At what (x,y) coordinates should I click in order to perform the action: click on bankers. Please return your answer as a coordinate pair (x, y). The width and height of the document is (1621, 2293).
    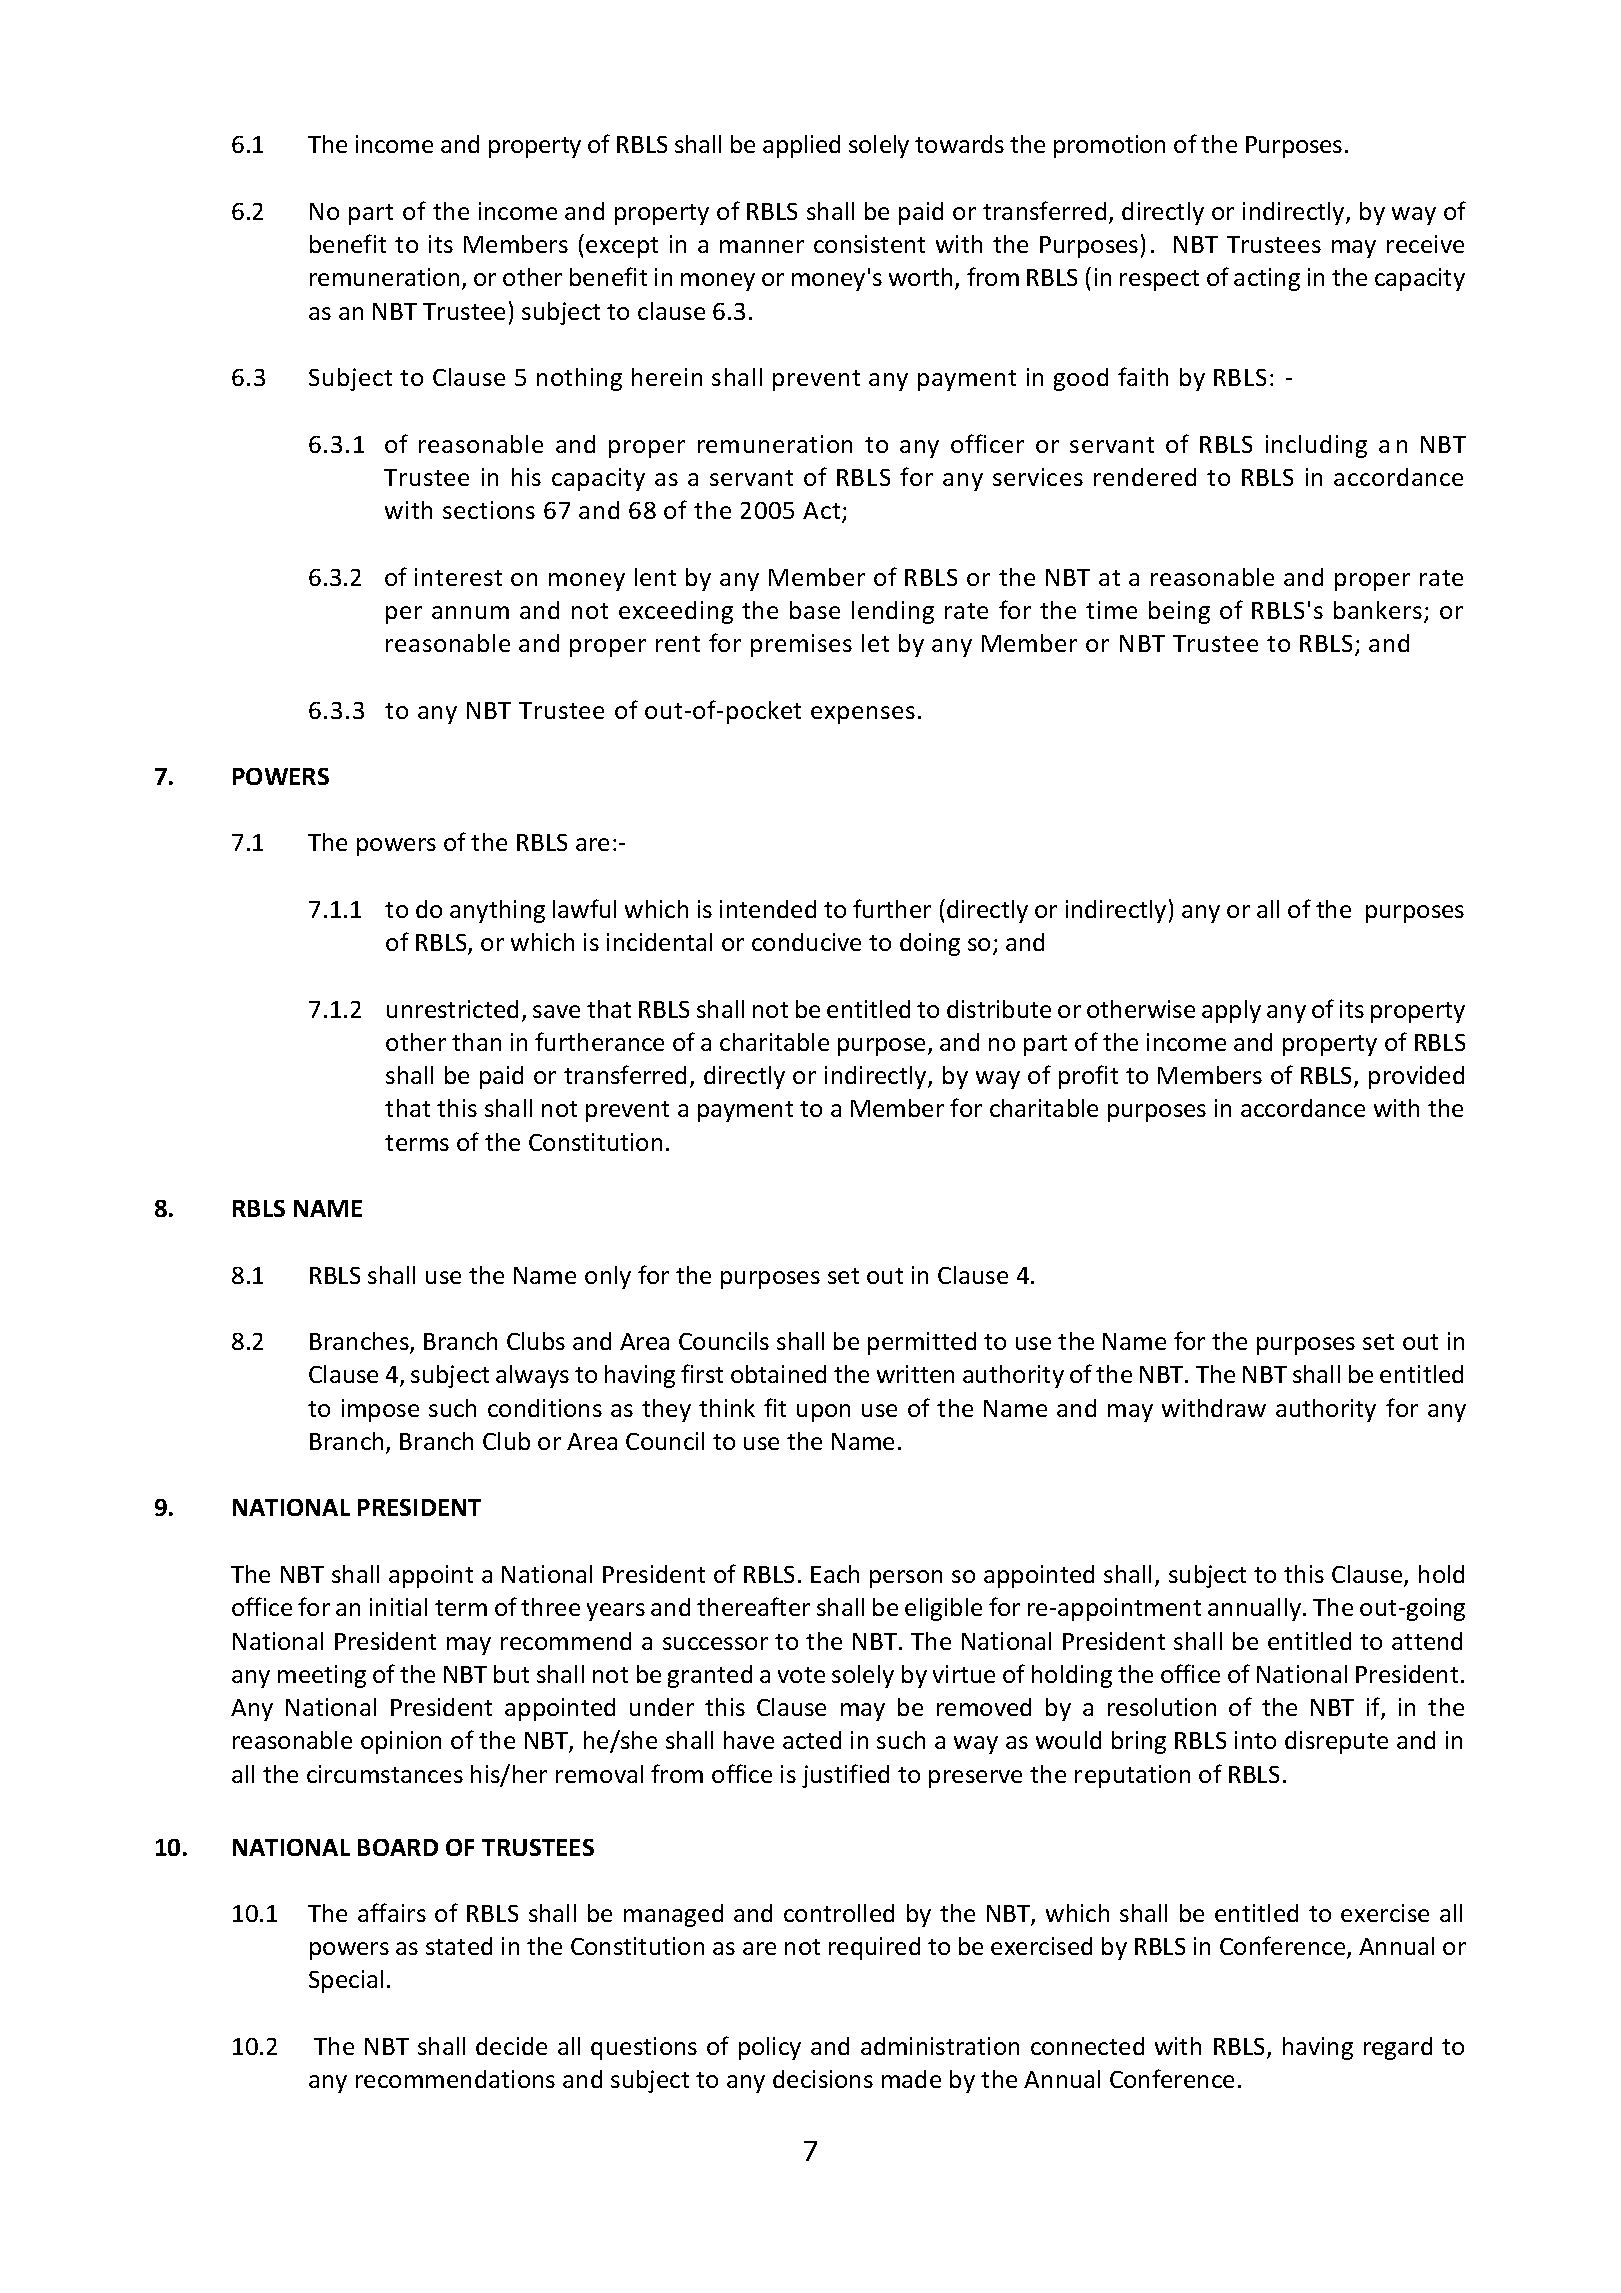
    Looking at the image, I should click on (1379, 611).
